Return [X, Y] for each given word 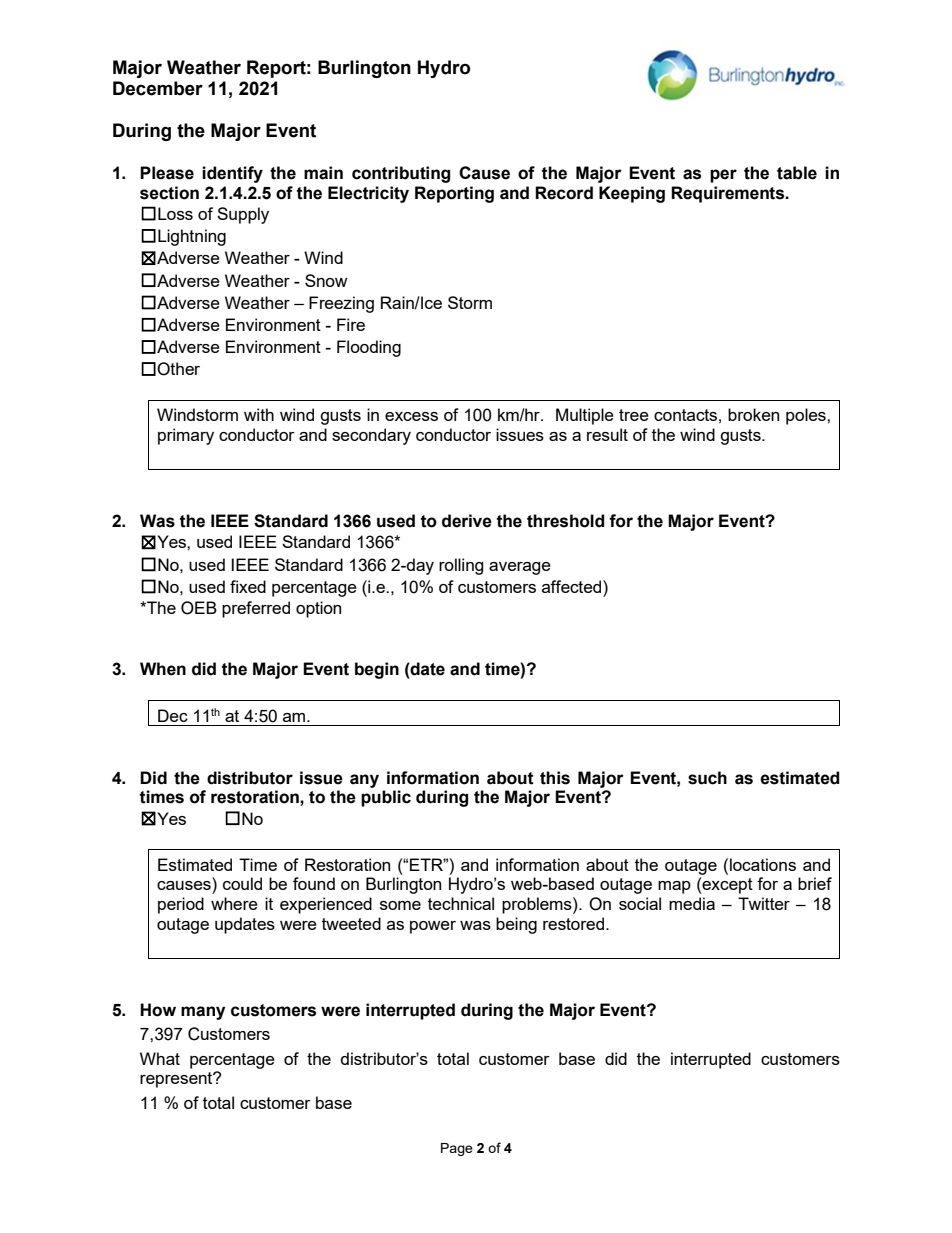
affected [573, 586]
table [797, 173]
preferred [256, 609]
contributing [401, 174]
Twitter [764, 903]
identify [232, 174]
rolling [461, 566]
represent [177, 1080]
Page [457, 1149]
